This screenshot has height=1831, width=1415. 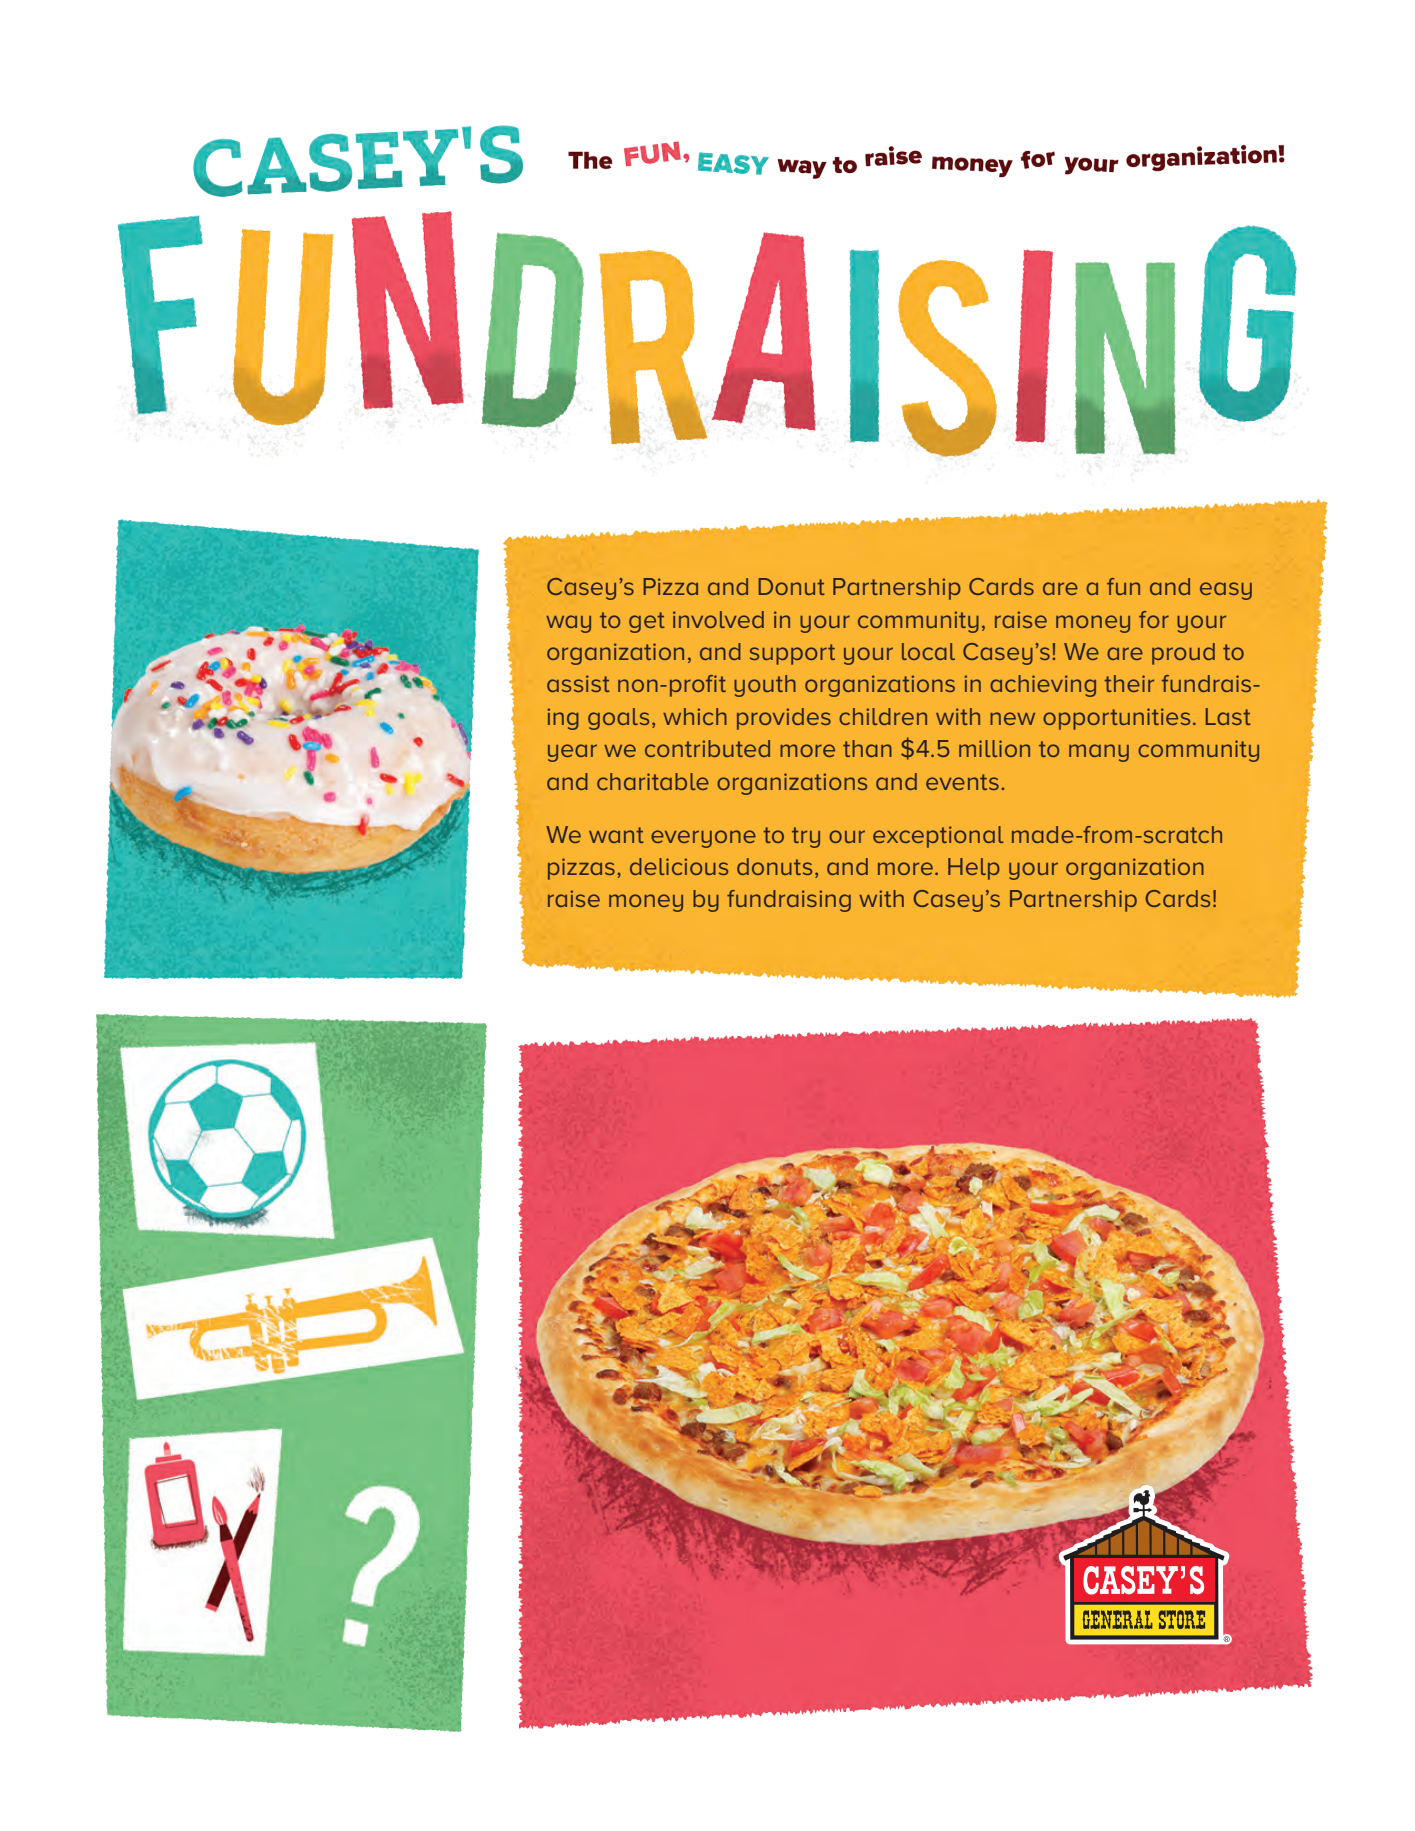 I want to click on local, so click(x=928, y=651).
